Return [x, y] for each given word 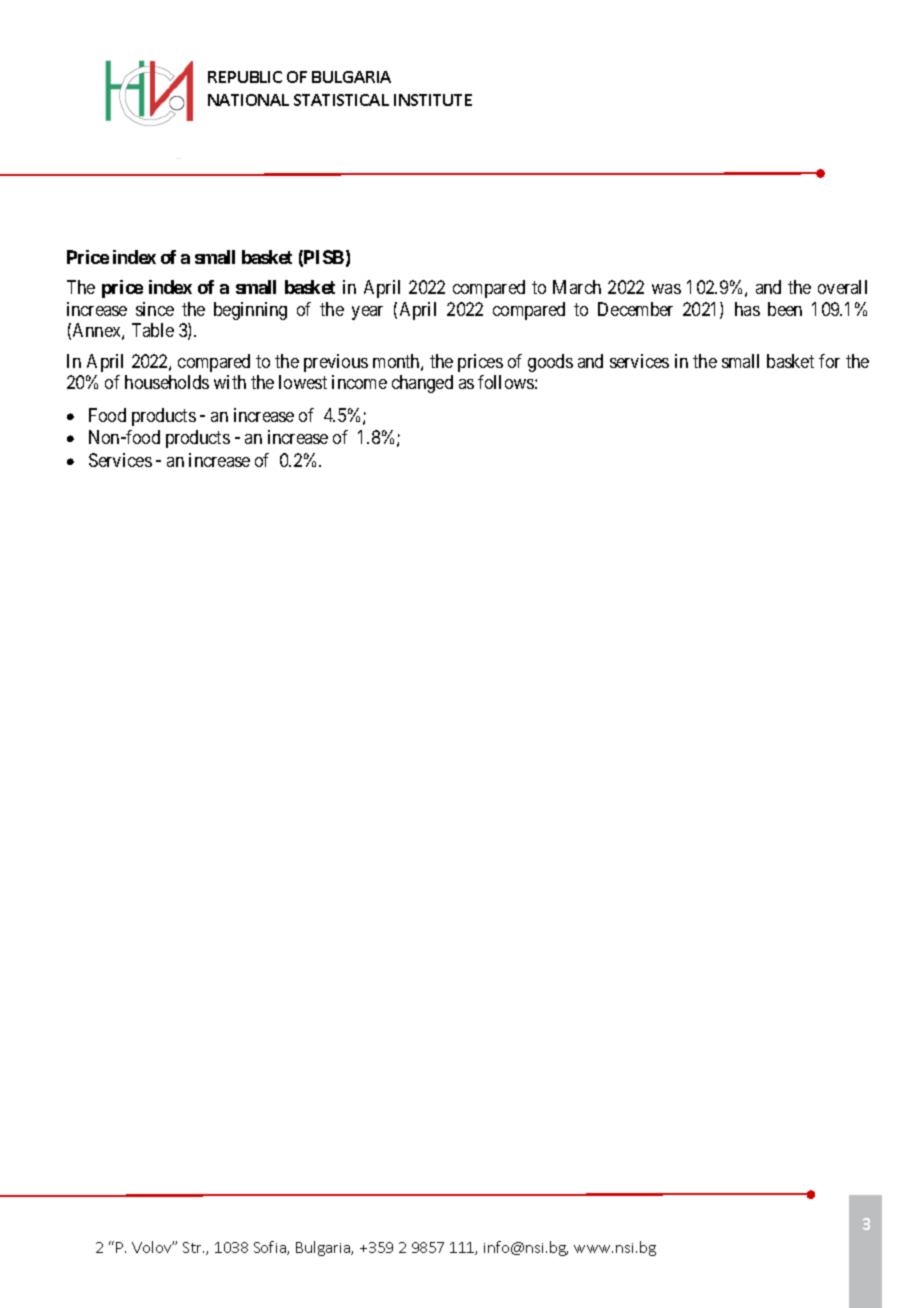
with [230, 382]
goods [550, 363]
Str [193, 1247]
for [829, 361]
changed [422, 384]
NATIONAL [248, 100]
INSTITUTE [433, 100]
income [359, 382]
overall [842, 287]
